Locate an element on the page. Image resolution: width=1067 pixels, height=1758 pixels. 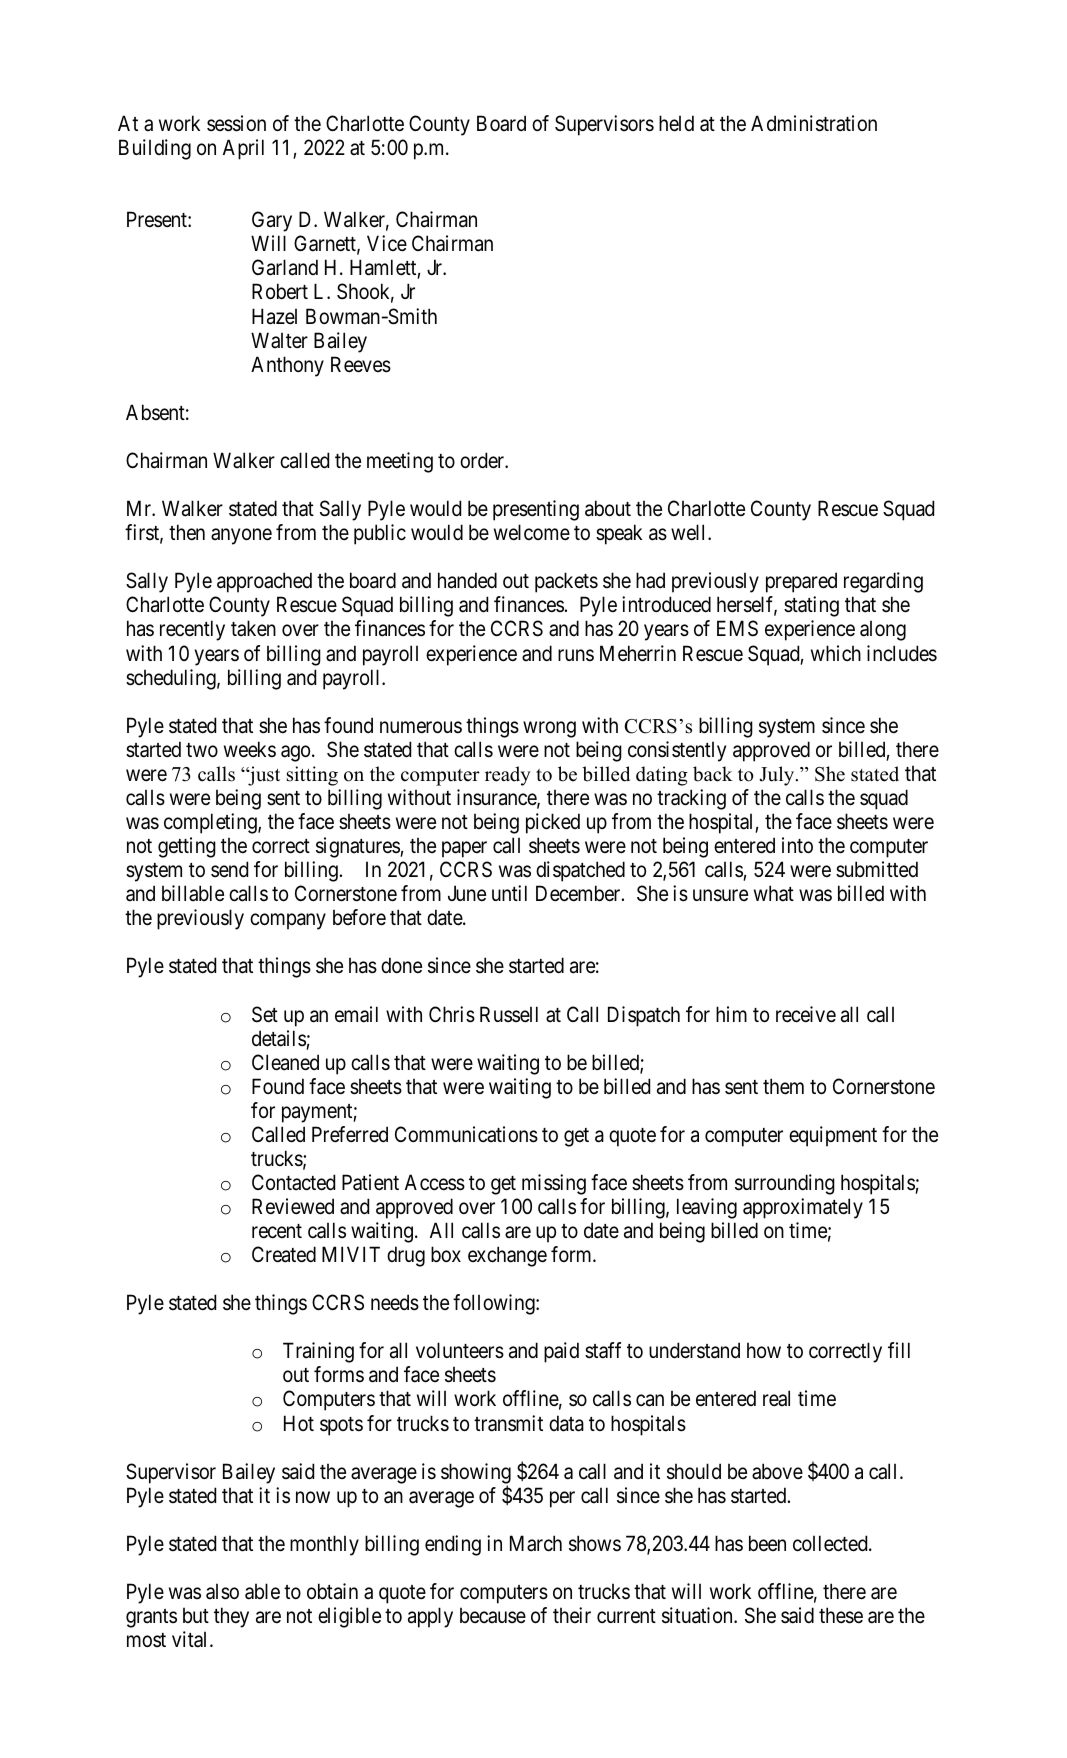
runs is located at coordinates (576, 655).
